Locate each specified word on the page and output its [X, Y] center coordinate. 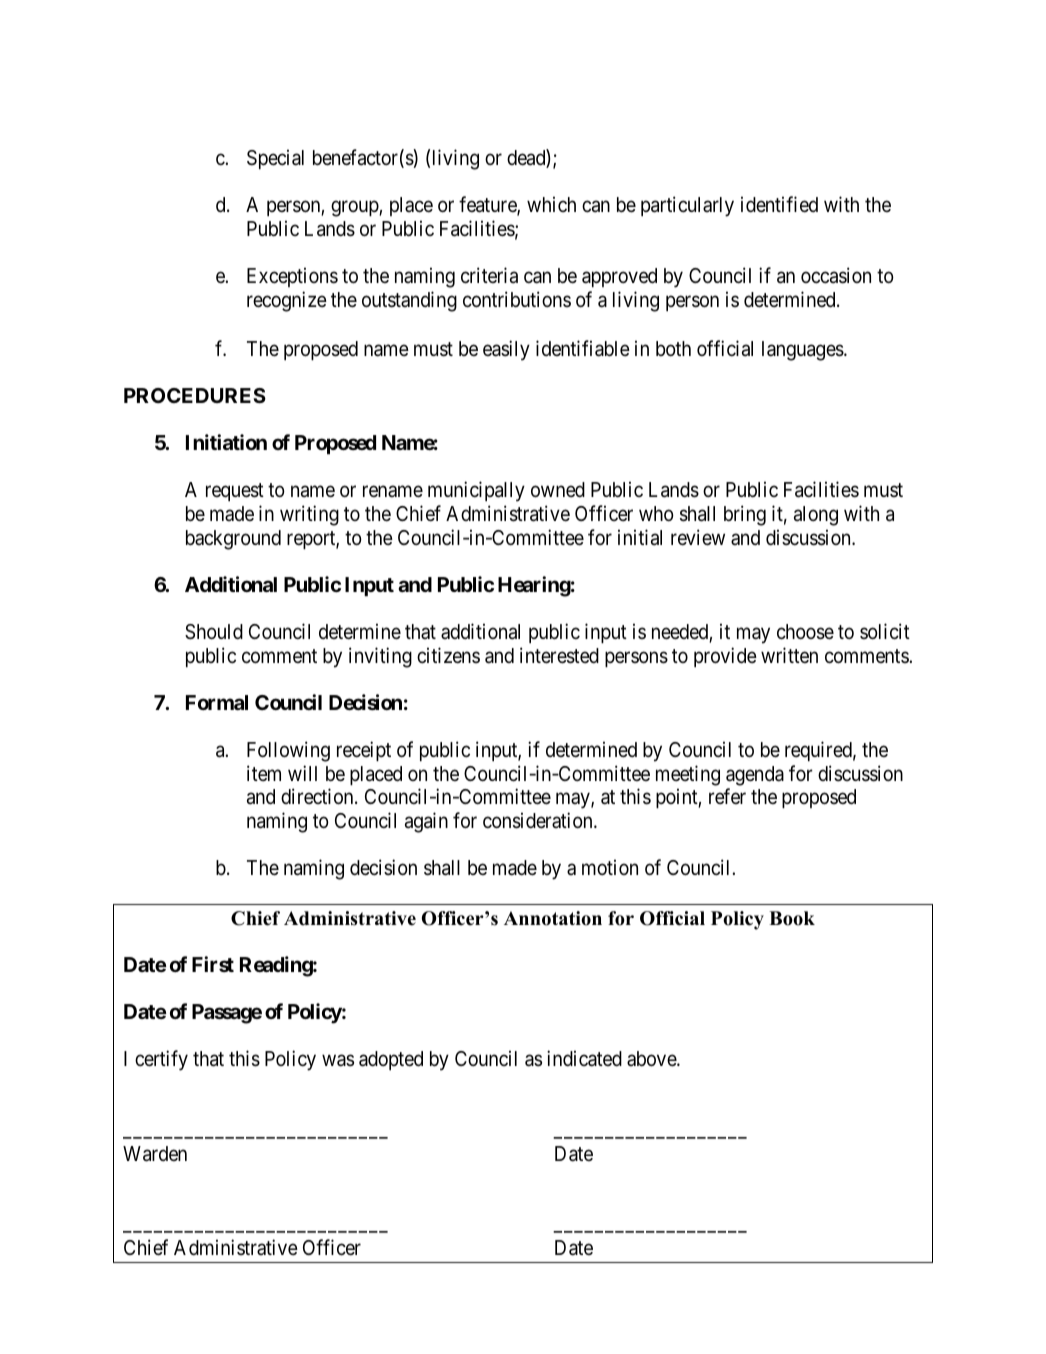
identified [779, 205]
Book [792, 918]
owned [558, 490]
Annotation [553, 918]
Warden [155, 1154]
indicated [584, 1058]
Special [275, 159]
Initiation [226, 442]
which [551, 204]
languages [803, 351]
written [789, 655]
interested [559, 655]
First [213, 964]
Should [214, 632]
